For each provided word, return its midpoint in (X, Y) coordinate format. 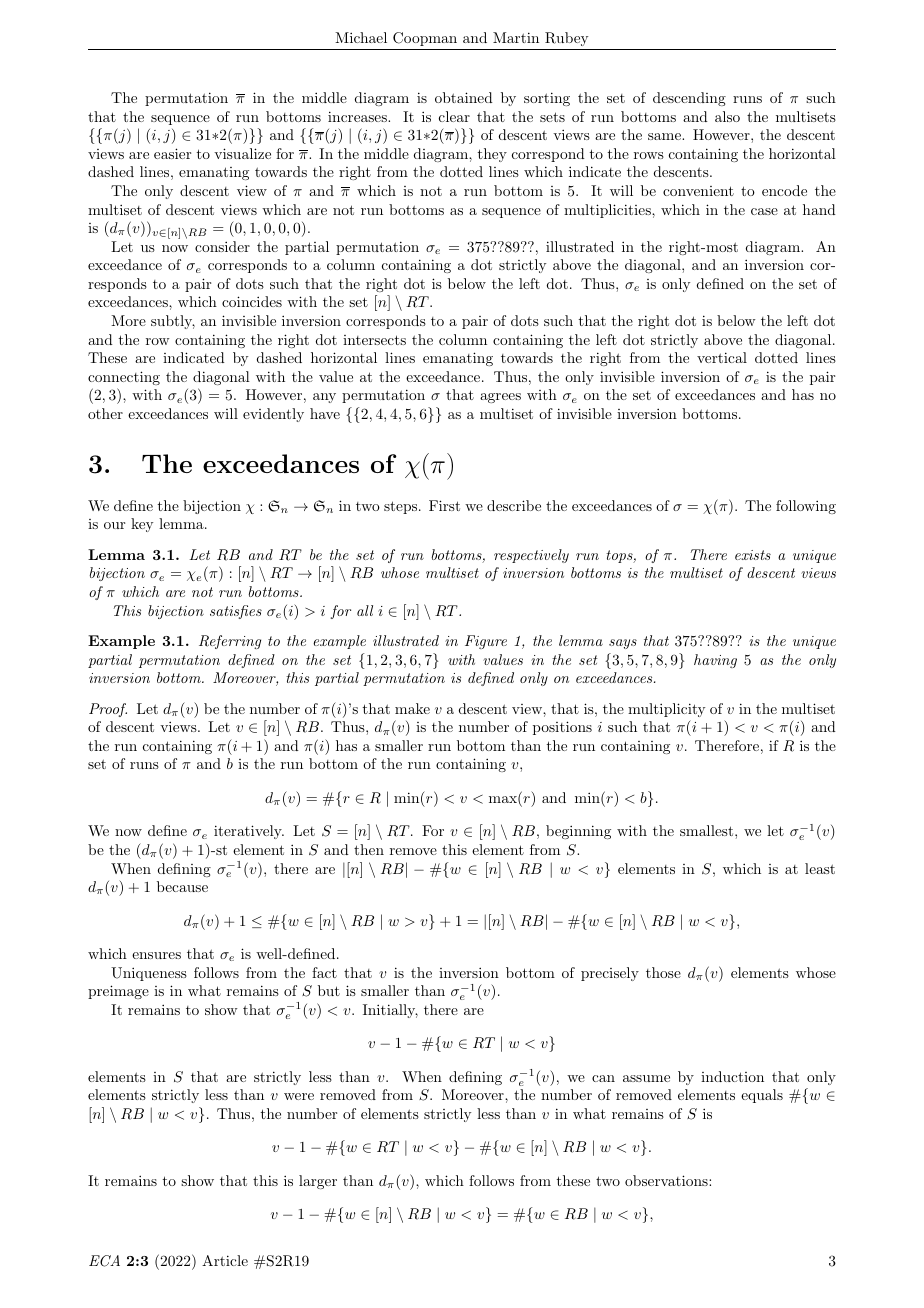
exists (753, 555)
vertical (722, 357)
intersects (374, 340)
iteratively (249, 832)
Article (225, 1260)
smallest (706, 830)
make (412, 708)
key (142, 525)
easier (172, 153)
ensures (156, 955)
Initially (390, 1011)
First (444, 505)
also (727, 116)
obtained (464, 97)
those (663, 972)
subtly (173, 322)
